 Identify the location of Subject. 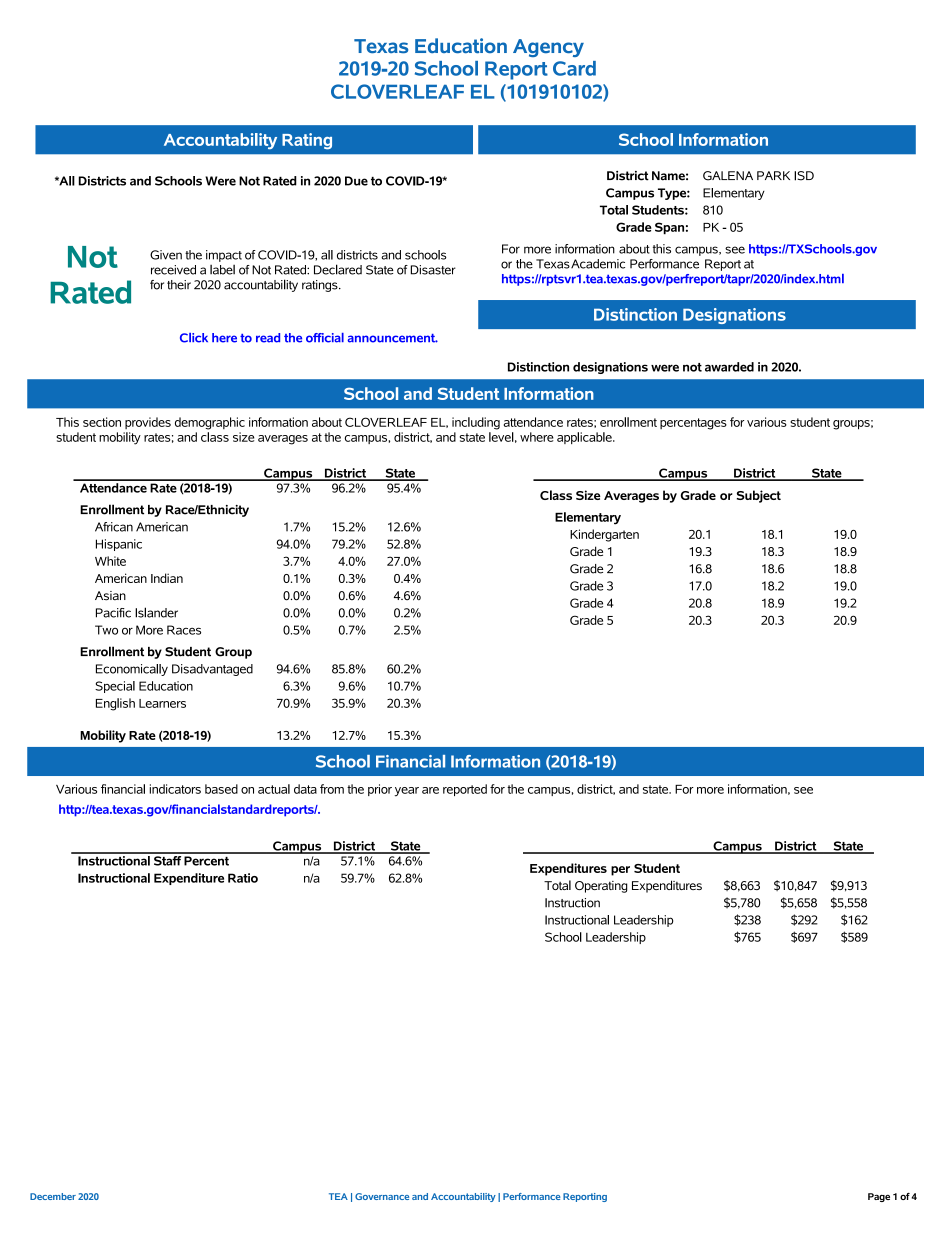
(759, 496).
